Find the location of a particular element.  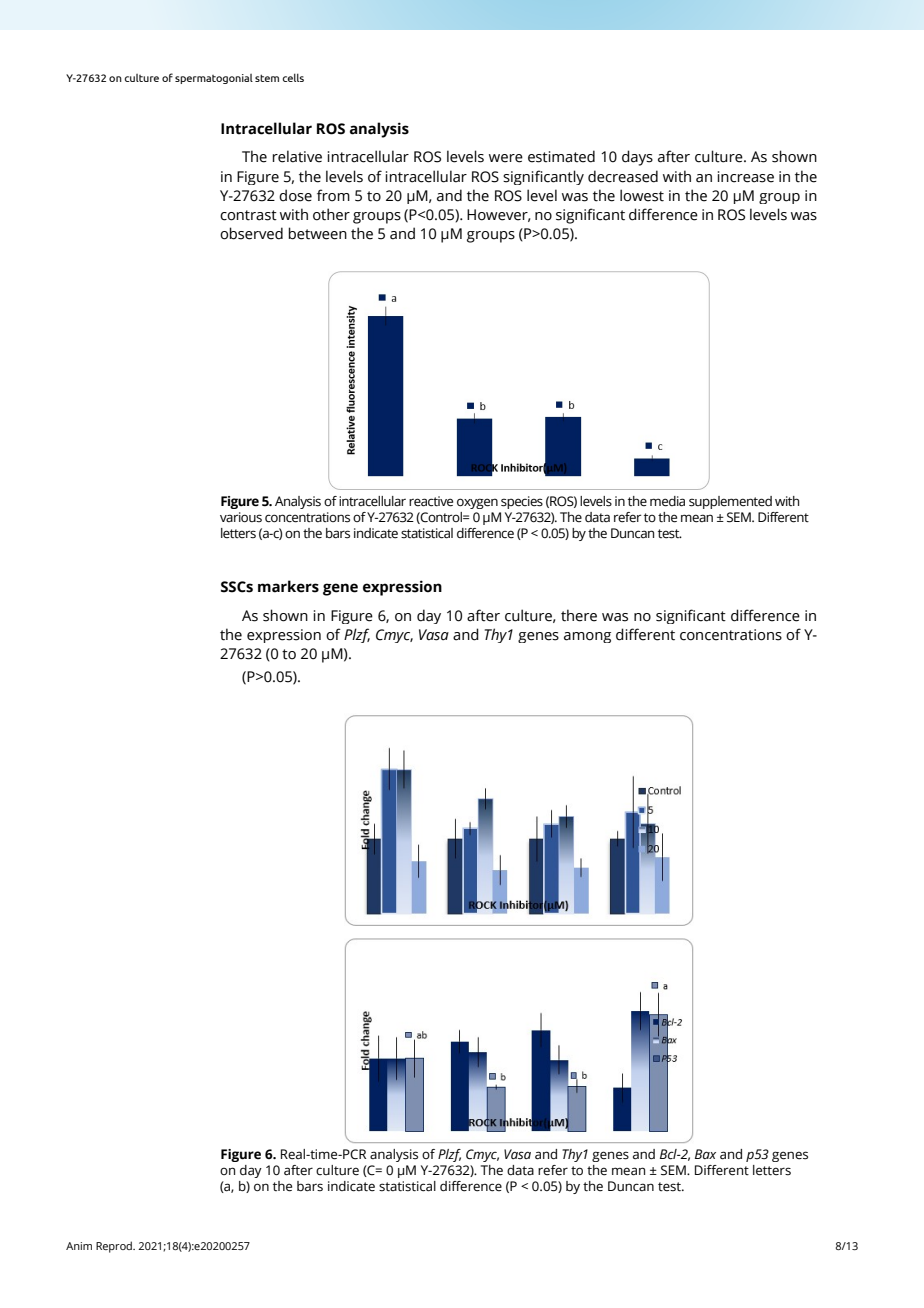

among is located at coordinates (587, 637).
